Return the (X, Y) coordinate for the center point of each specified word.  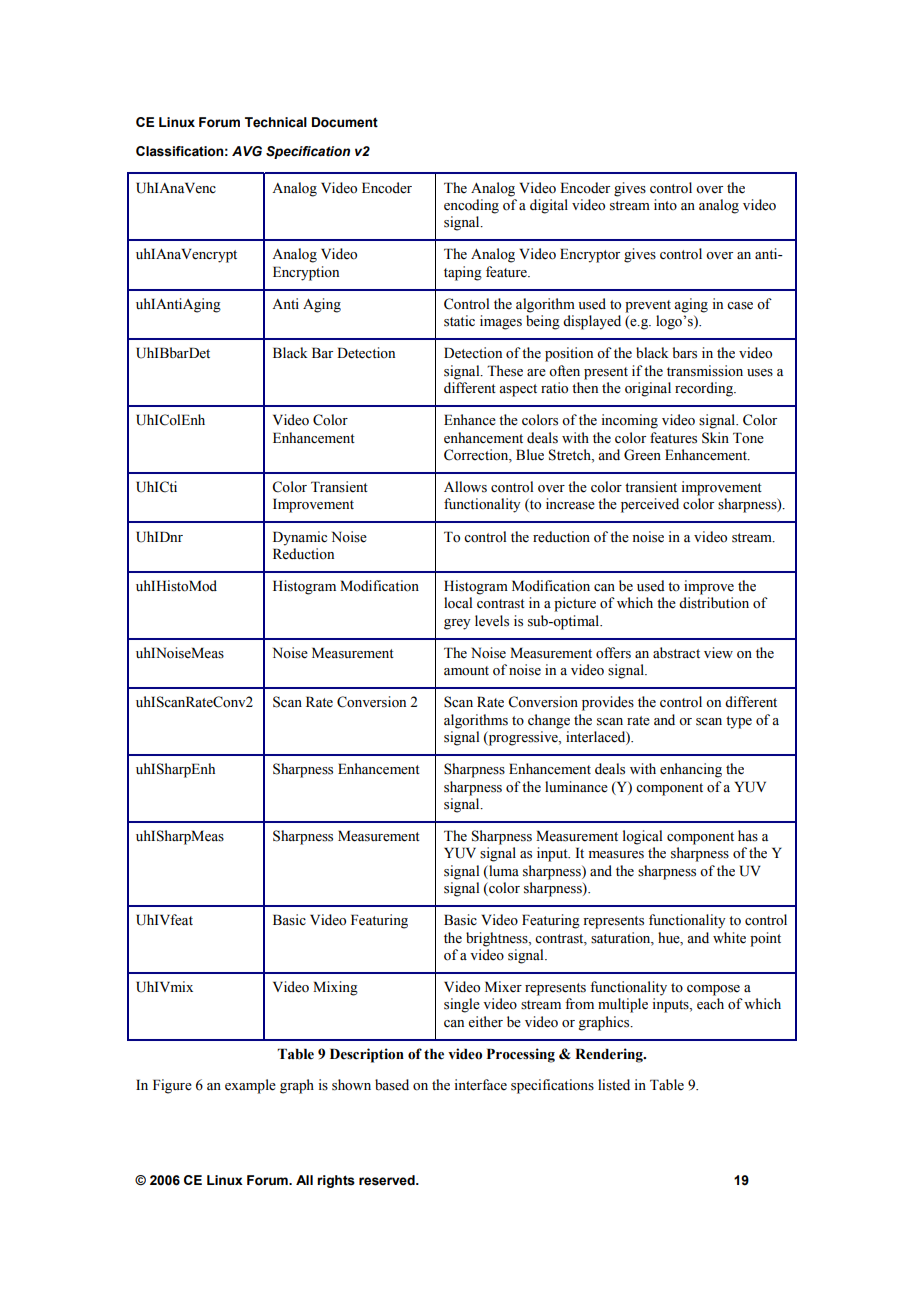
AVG (247, 151)
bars (684, 353)
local (458, 603)
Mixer (503, 987)
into (665, 204)
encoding (471, 206)
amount (466, 671)
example (250, 1086)
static (459, 321)
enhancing (691, 770)
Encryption (306, 273)
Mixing (335, 988)
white (729, 938)
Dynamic (300, 538)
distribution (714, 603)
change (549, 721)
